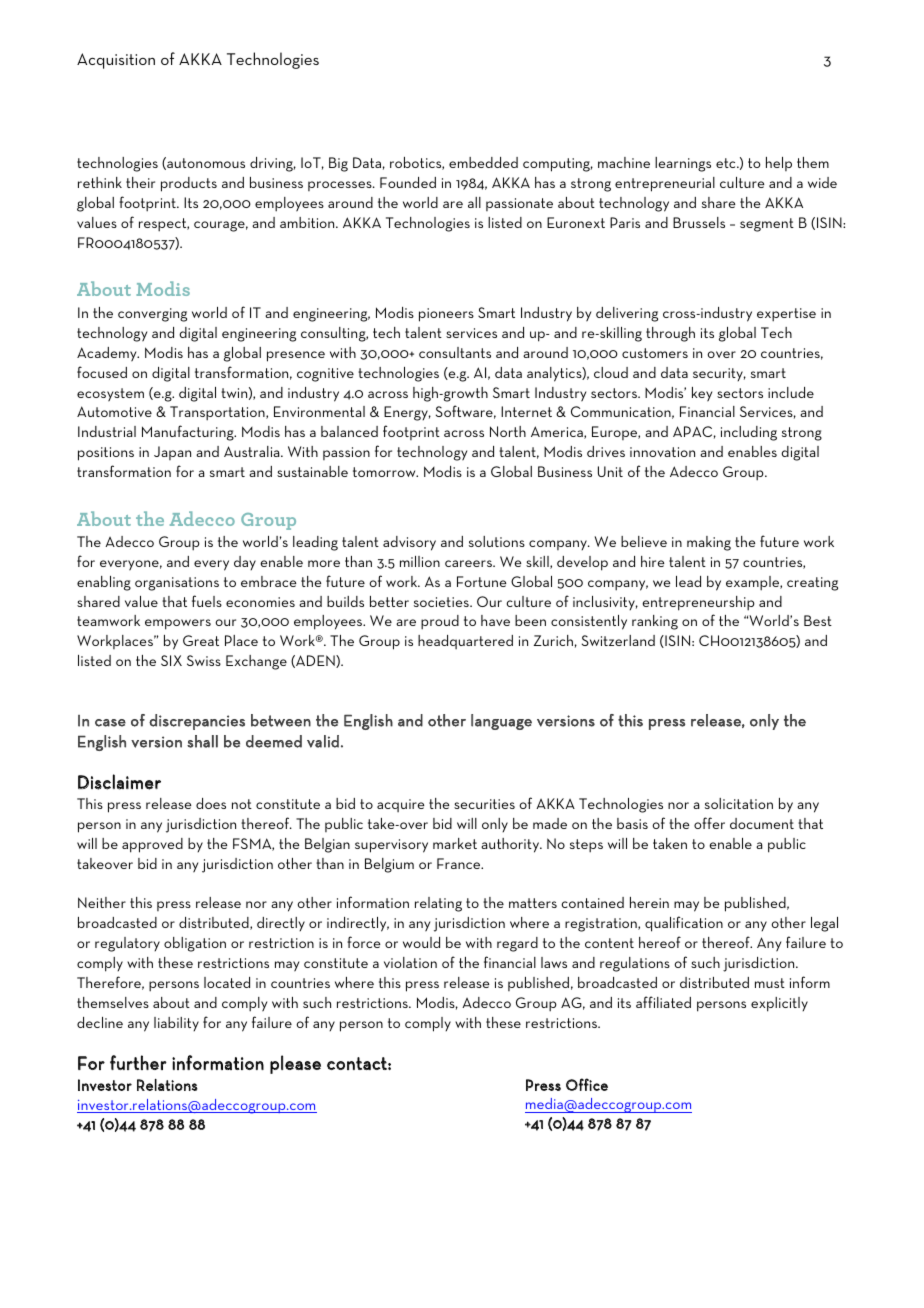 Image resolution: width=924 pixels, height=1308 pixels. What do you see at coordinates (465, 642) in the page?
I see `headquartered` at bounding box center [465, 642].
